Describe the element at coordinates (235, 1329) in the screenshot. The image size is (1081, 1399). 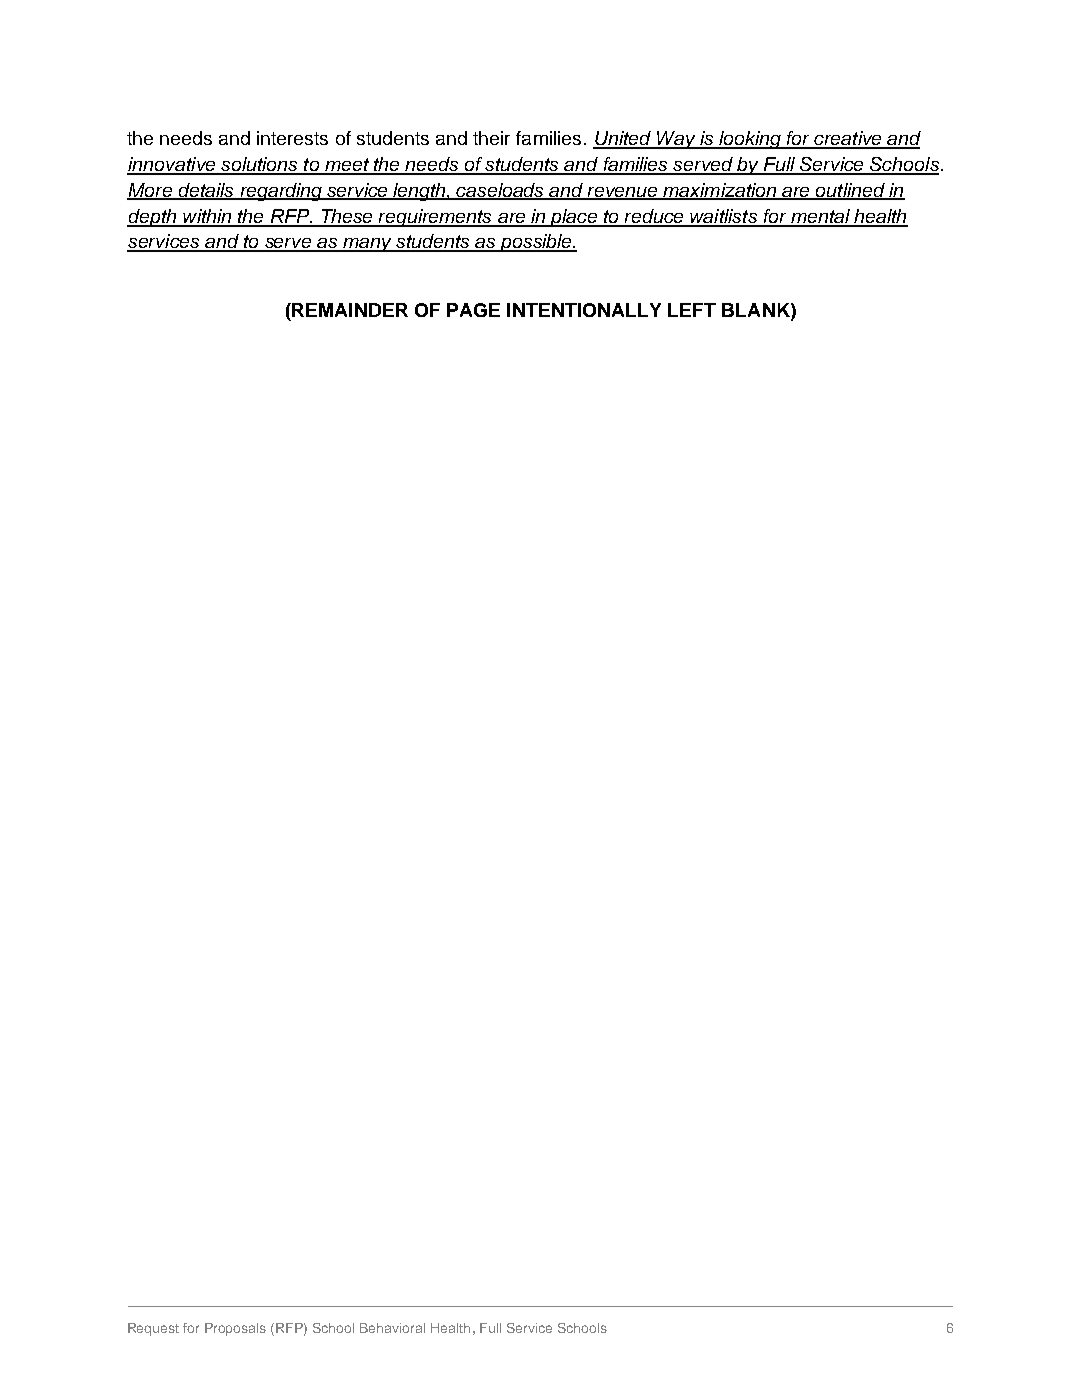
I see `Proposals` at that location.
